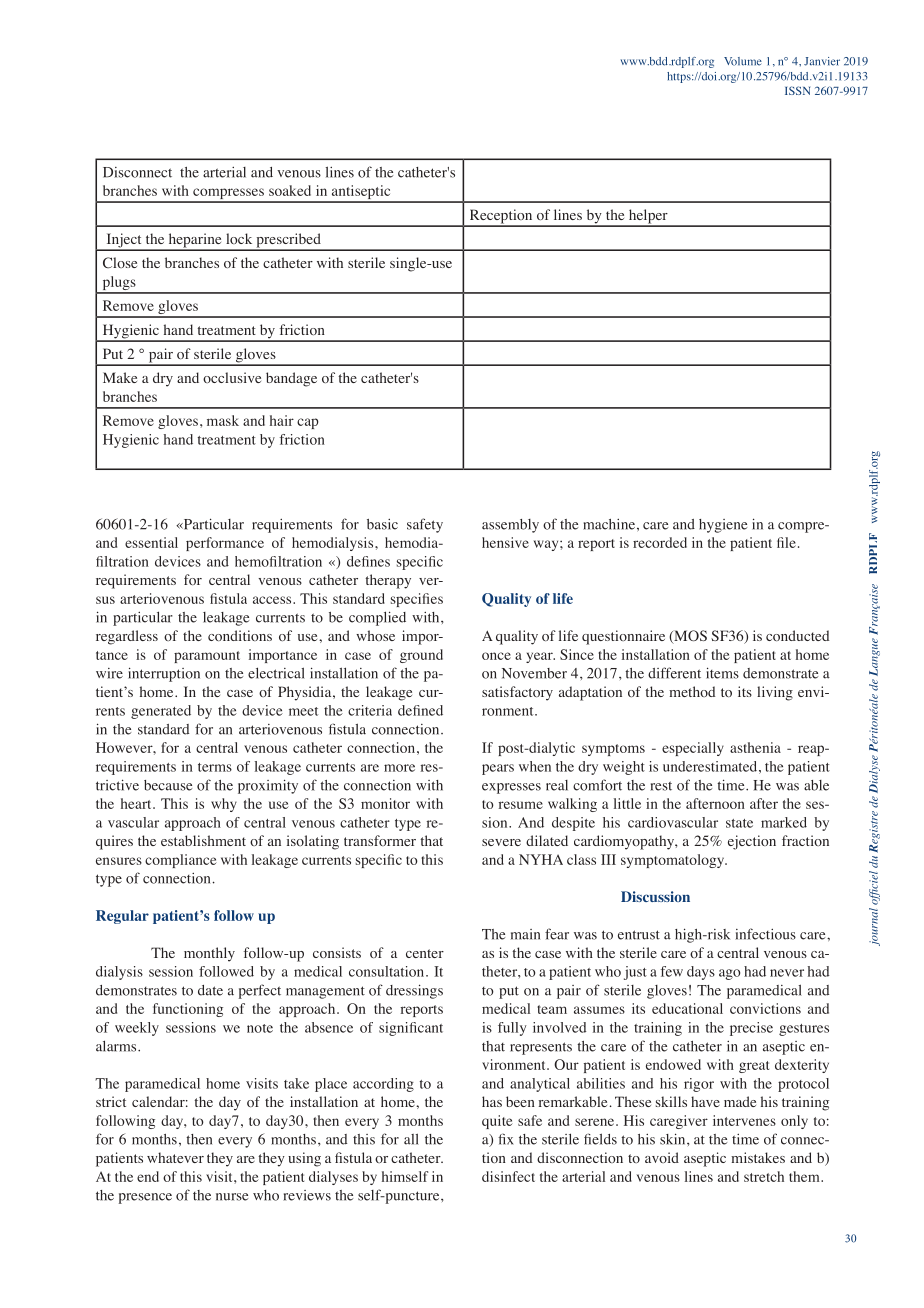 This document has height=1308, width=924. What do you see at coordinates (689, 637) in the document?
I see `MOS` at bounding box center [689, 637].
